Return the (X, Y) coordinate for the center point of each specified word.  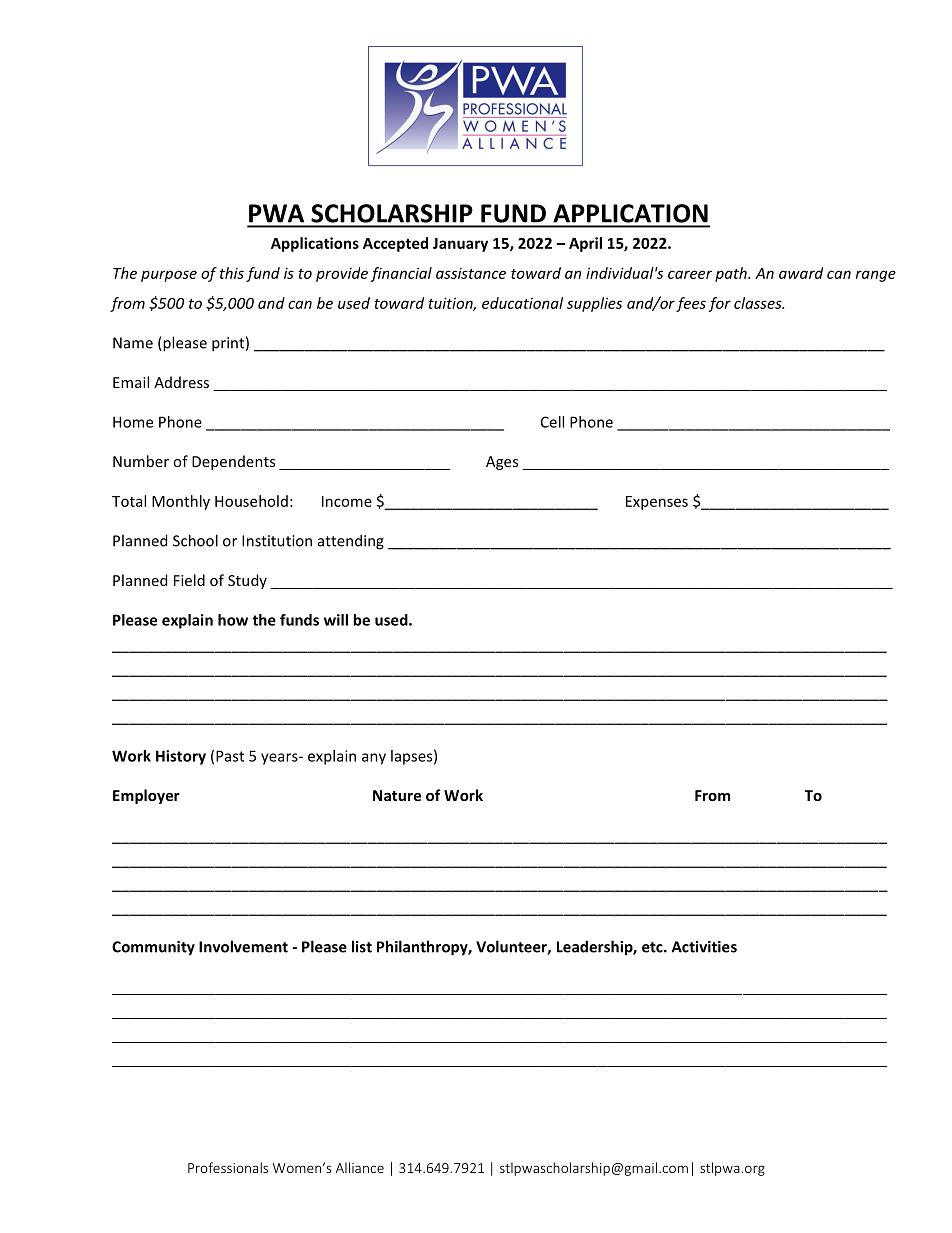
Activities (704, 947)
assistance (471, 273)
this (232, 273)
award (801, 273)
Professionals (228, 1167)
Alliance (360, 1167)
